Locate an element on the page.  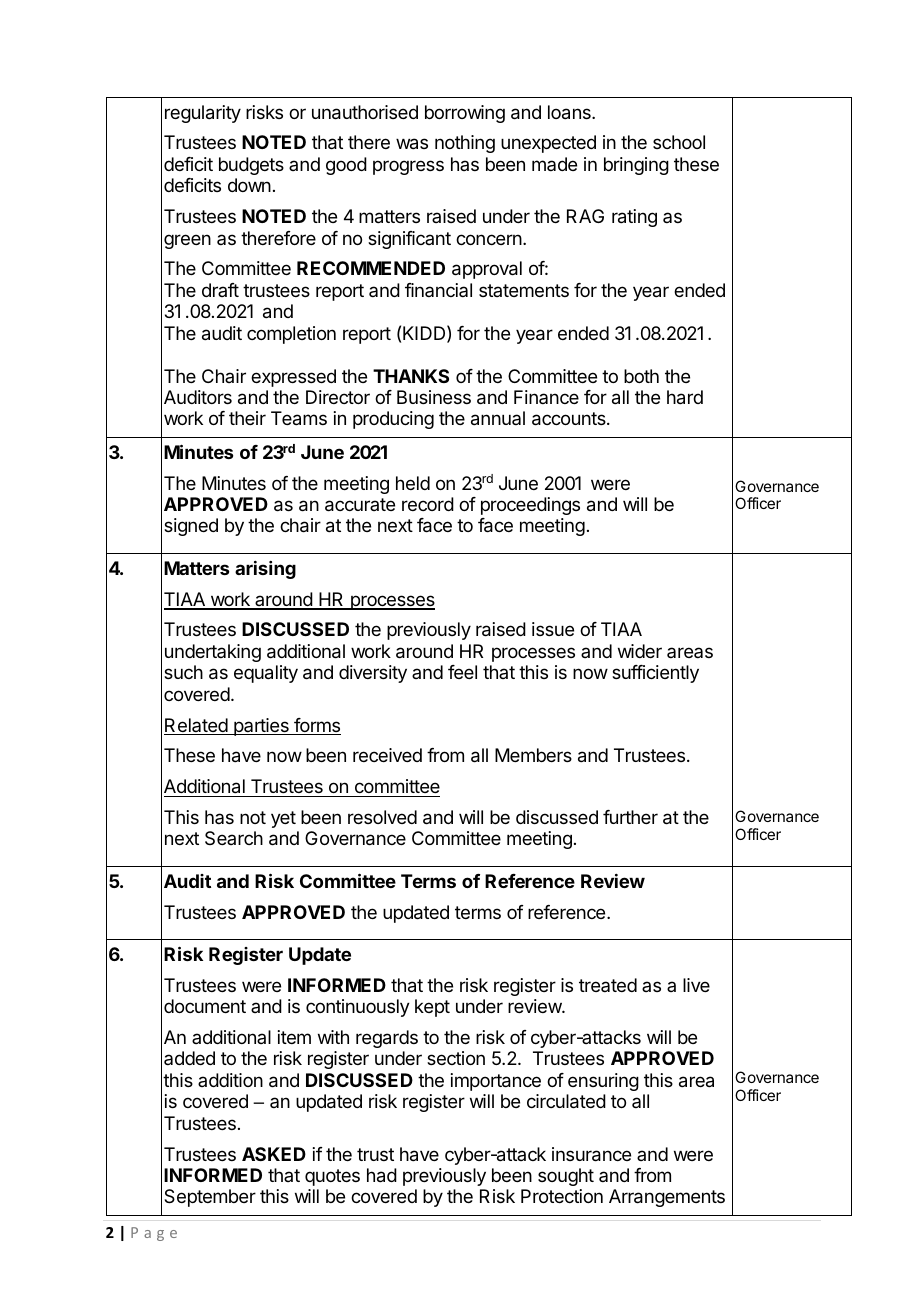
budgets is located at coordinates (251, 166).
